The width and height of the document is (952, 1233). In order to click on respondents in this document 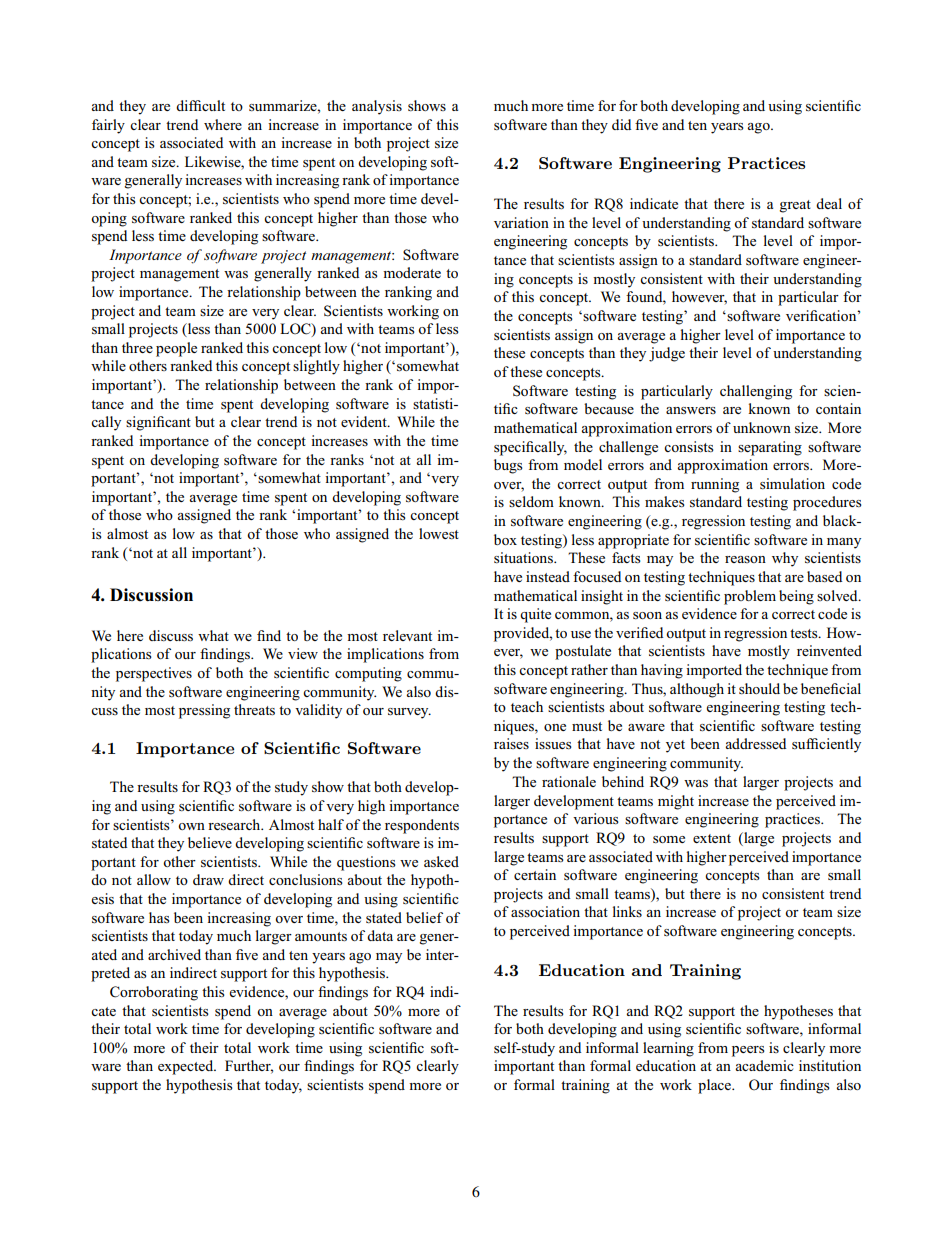, I will do `click(422, 826)`.
